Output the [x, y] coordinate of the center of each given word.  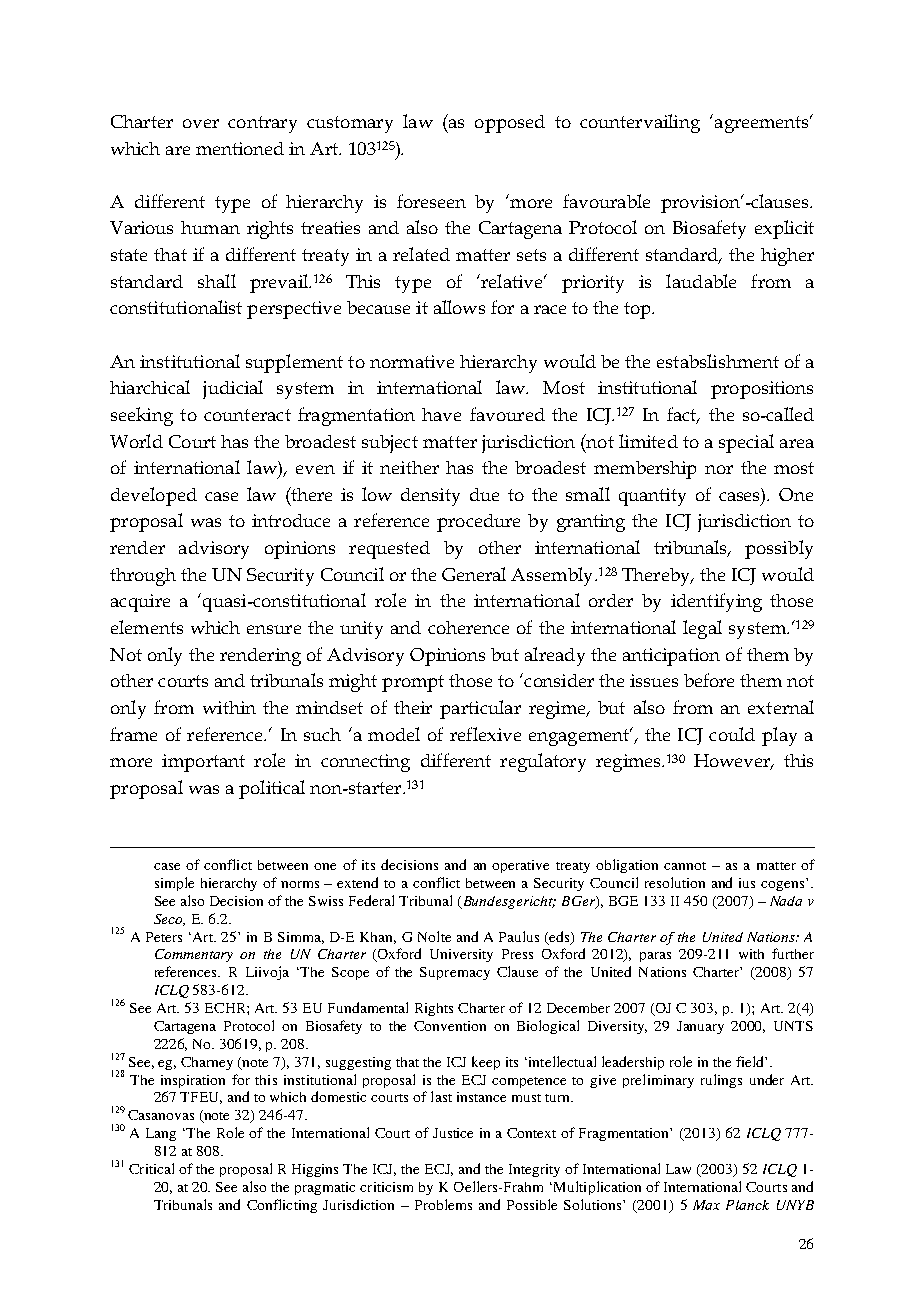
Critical [151, 1168]
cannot [685, 866]
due [484, 494]
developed [154, 496]
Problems [443, 1204]
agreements [761, 123]
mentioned [240, 148]
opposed [510, 124]
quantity [652, 497]
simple [174, 884]
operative [520, 866]
